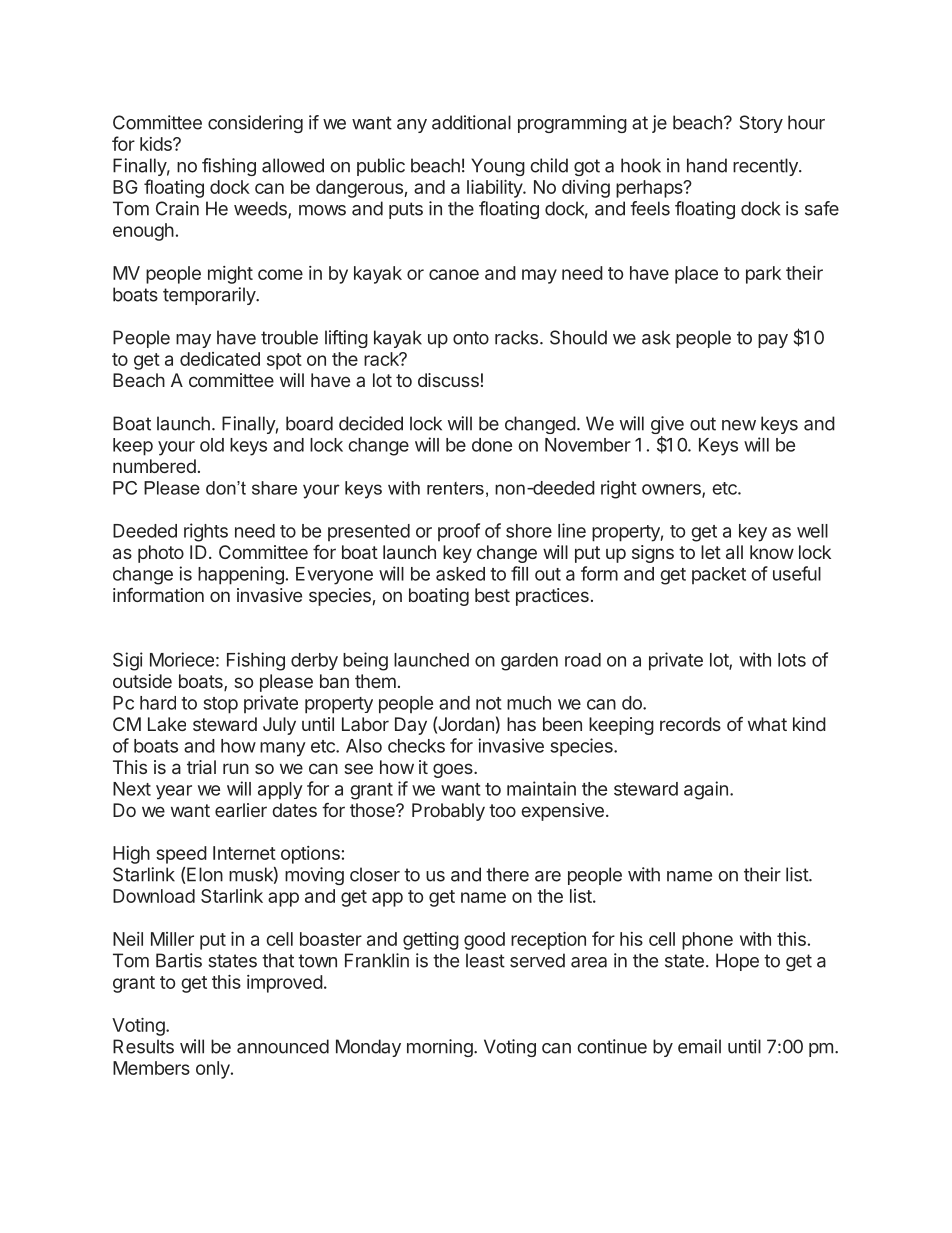 The image size is (952, 1233). Describe the element at coordinates (454, 770) in the page. I see `goes` at that location.
